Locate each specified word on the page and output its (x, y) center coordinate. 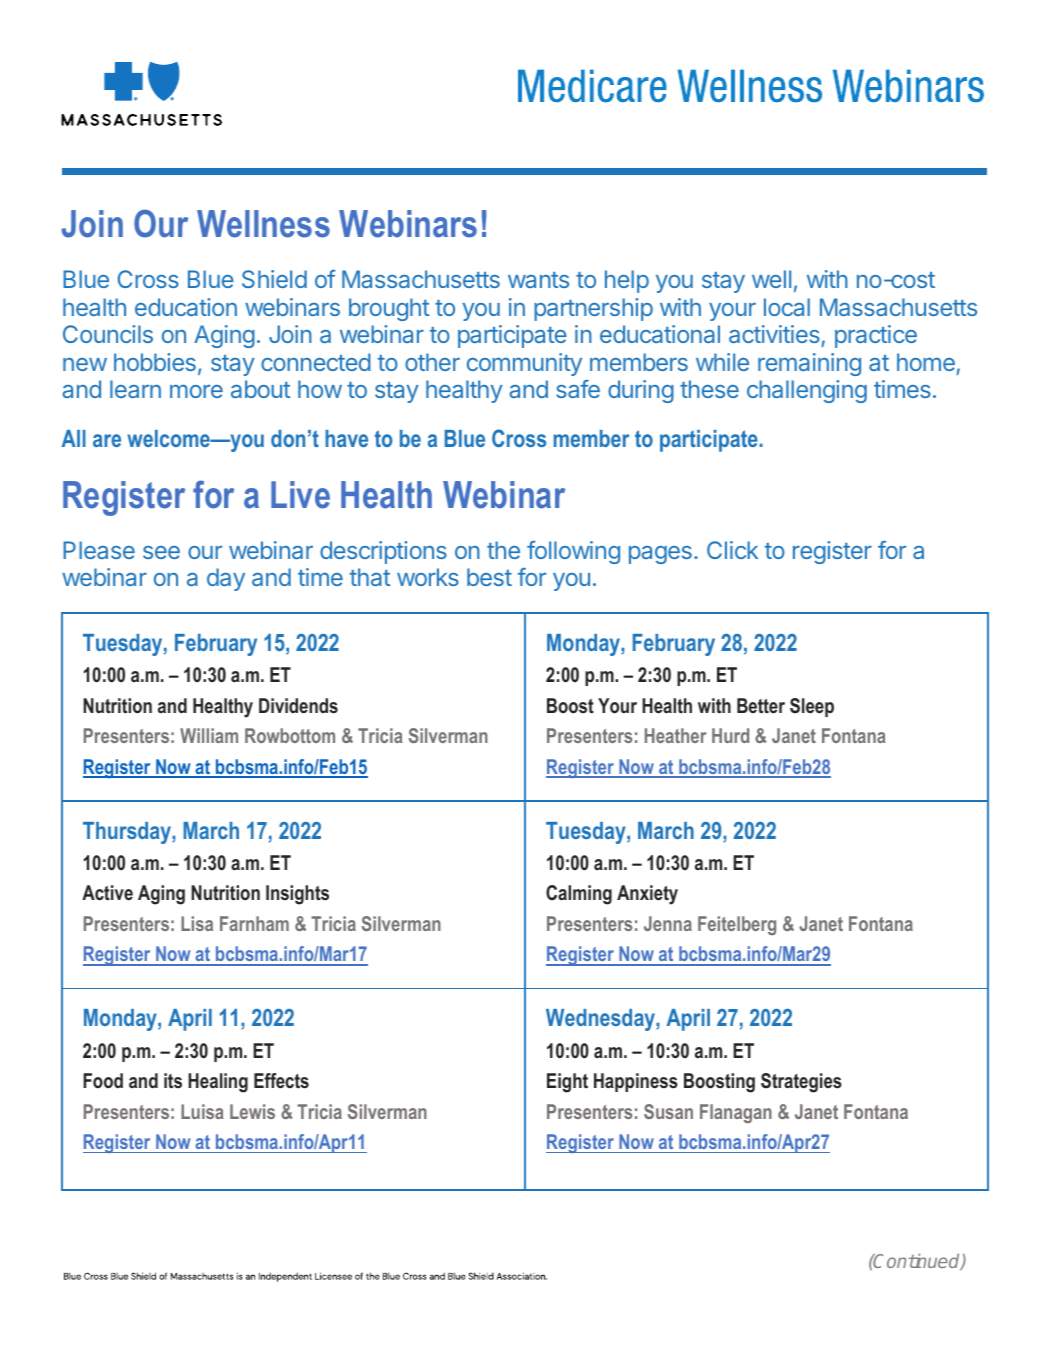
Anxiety (647, 895)
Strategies (801, 1083)
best (489, 577)
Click (732, 550)
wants (538, 280)
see (161, 552)
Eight (567, 1083)
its (173, 1081)
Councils (108, 334)
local (787, 307)
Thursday (128, 833)
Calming (579, 895)
